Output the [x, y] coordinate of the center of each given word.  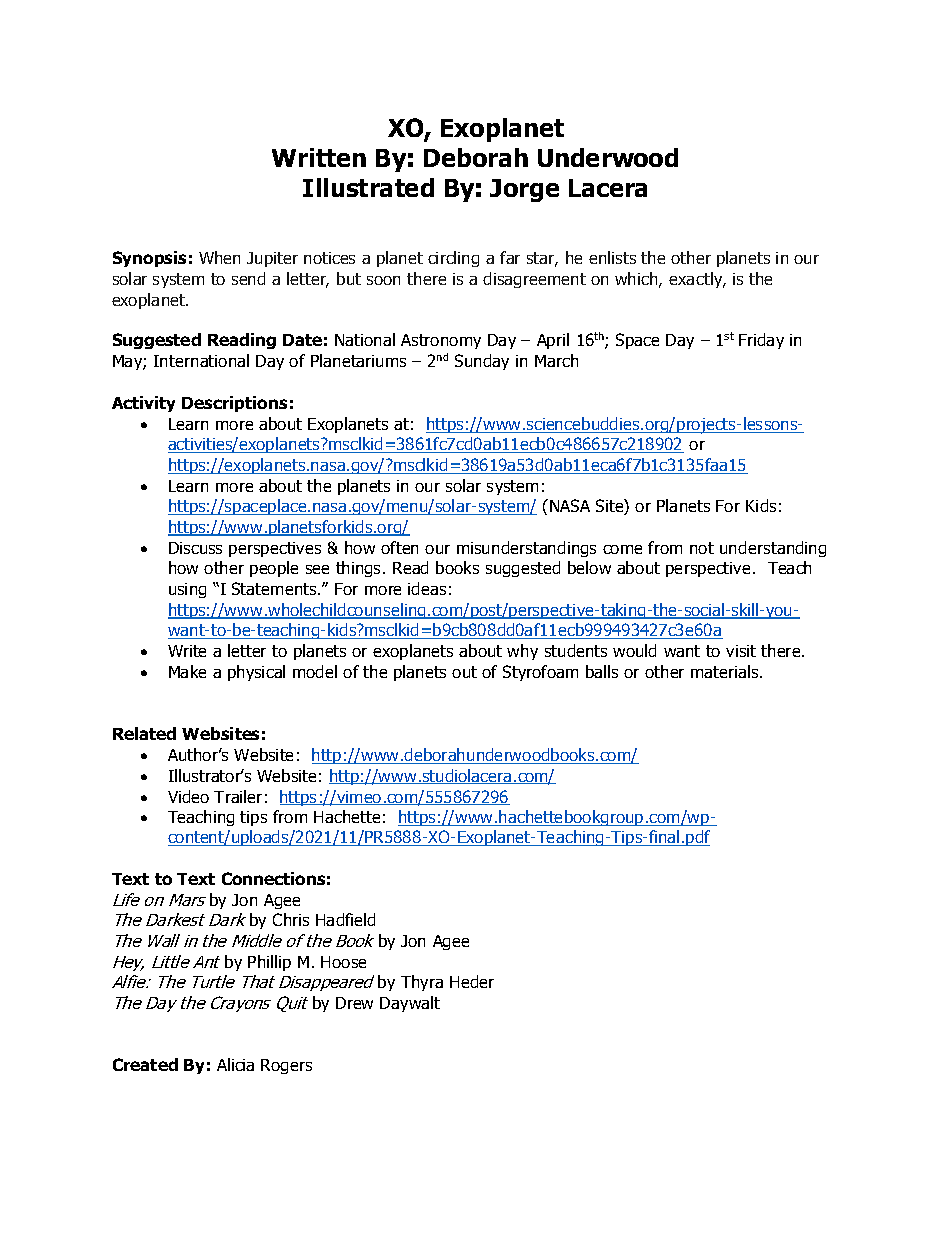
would [634, 650]
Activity [143, 404]
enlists [612, 257]
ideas [427, 588]
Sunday [482, 362]
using [187, 590]
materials [726, 671]
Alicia [235, 1064]
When [219, 257]
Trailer [238, 796]
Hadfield [345, 919]
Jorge [524, 190]
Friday [761, 341]
